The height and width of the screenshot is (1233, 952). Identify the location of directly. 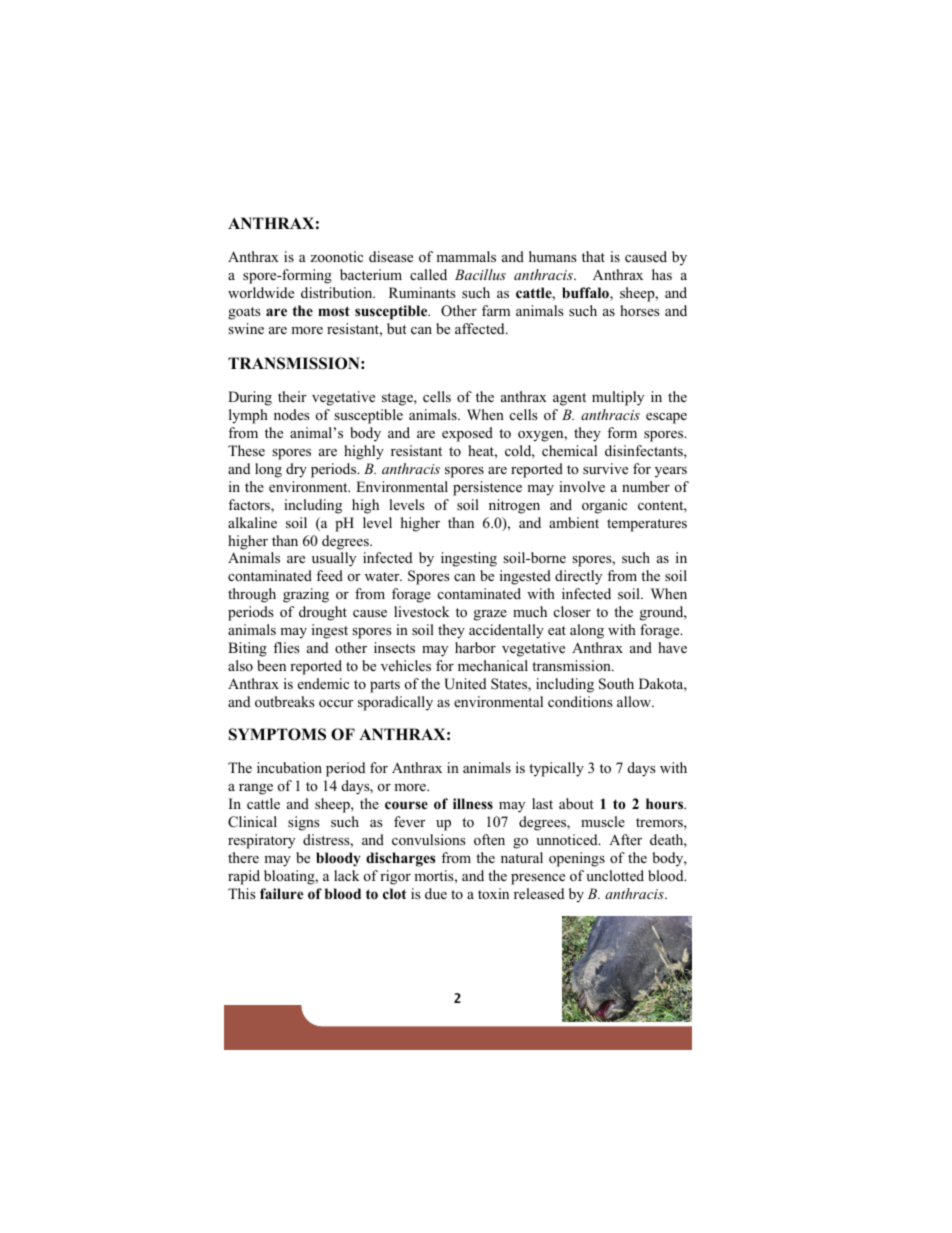
(578, 577).
